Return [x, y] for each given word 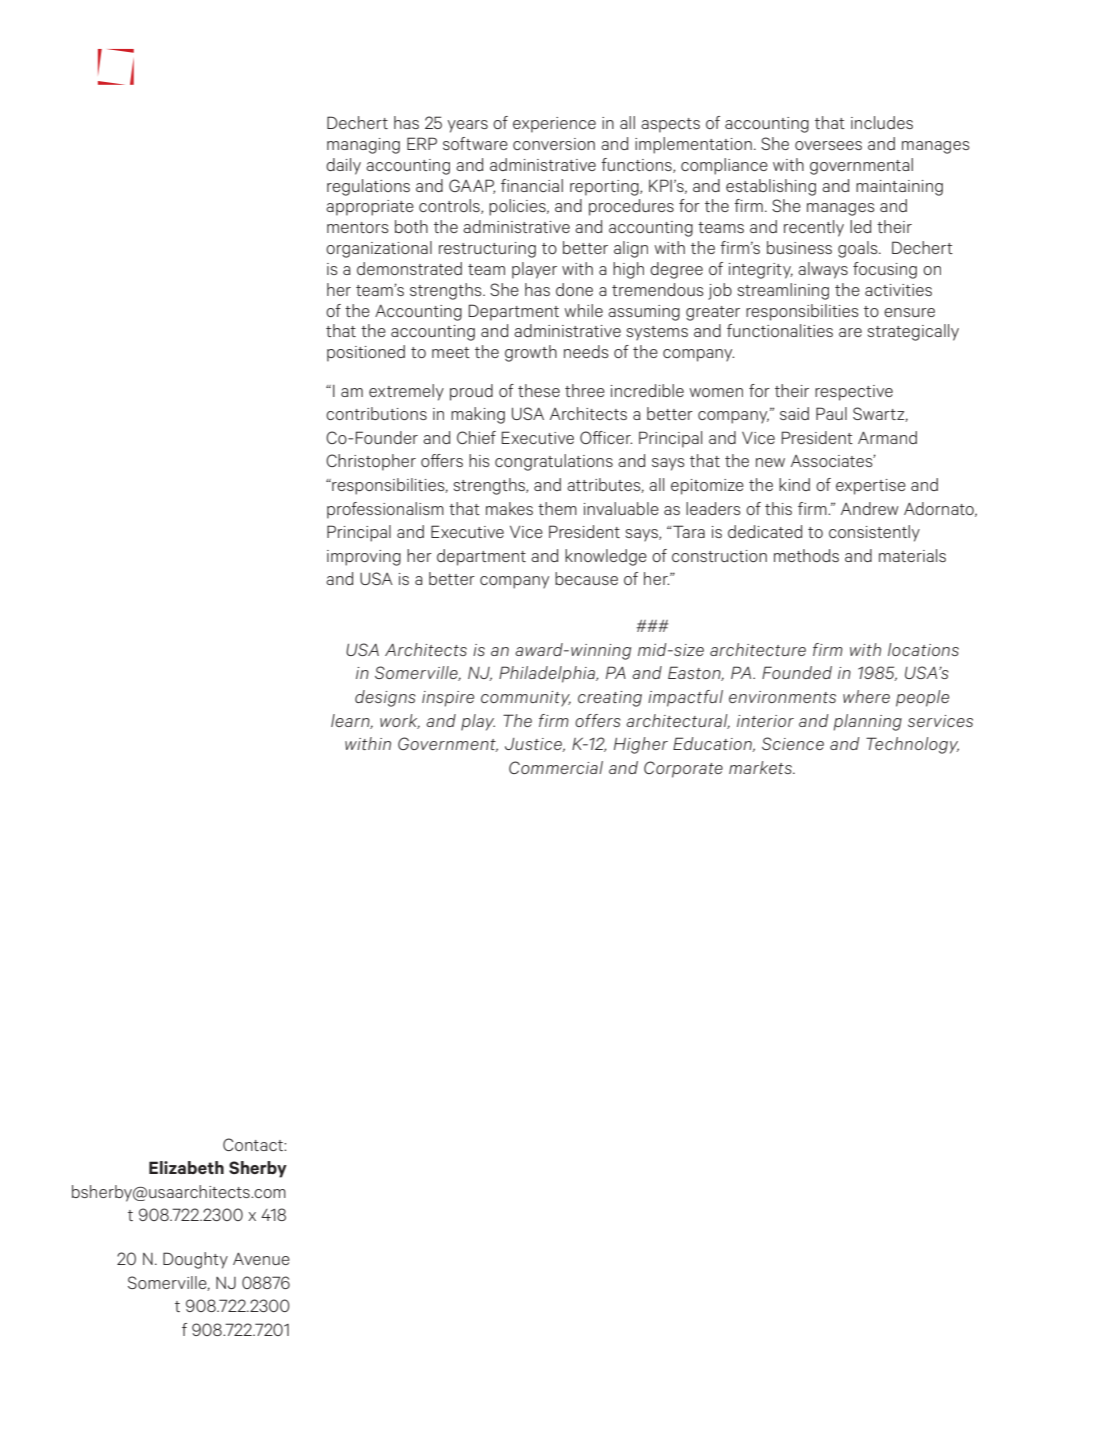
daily [343, 166]
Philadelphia [548, 674]
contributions [376, 413]
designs [385, 698]
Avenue [261, 1259]
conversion [554, 144]
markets [761, 767]
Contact [254, 1144]
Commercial [556, 767]
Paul [831, 413]
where [866, 696]
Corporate [683, 769]
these [539, 390]
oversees [828, 145]
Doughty [195, 1260]
